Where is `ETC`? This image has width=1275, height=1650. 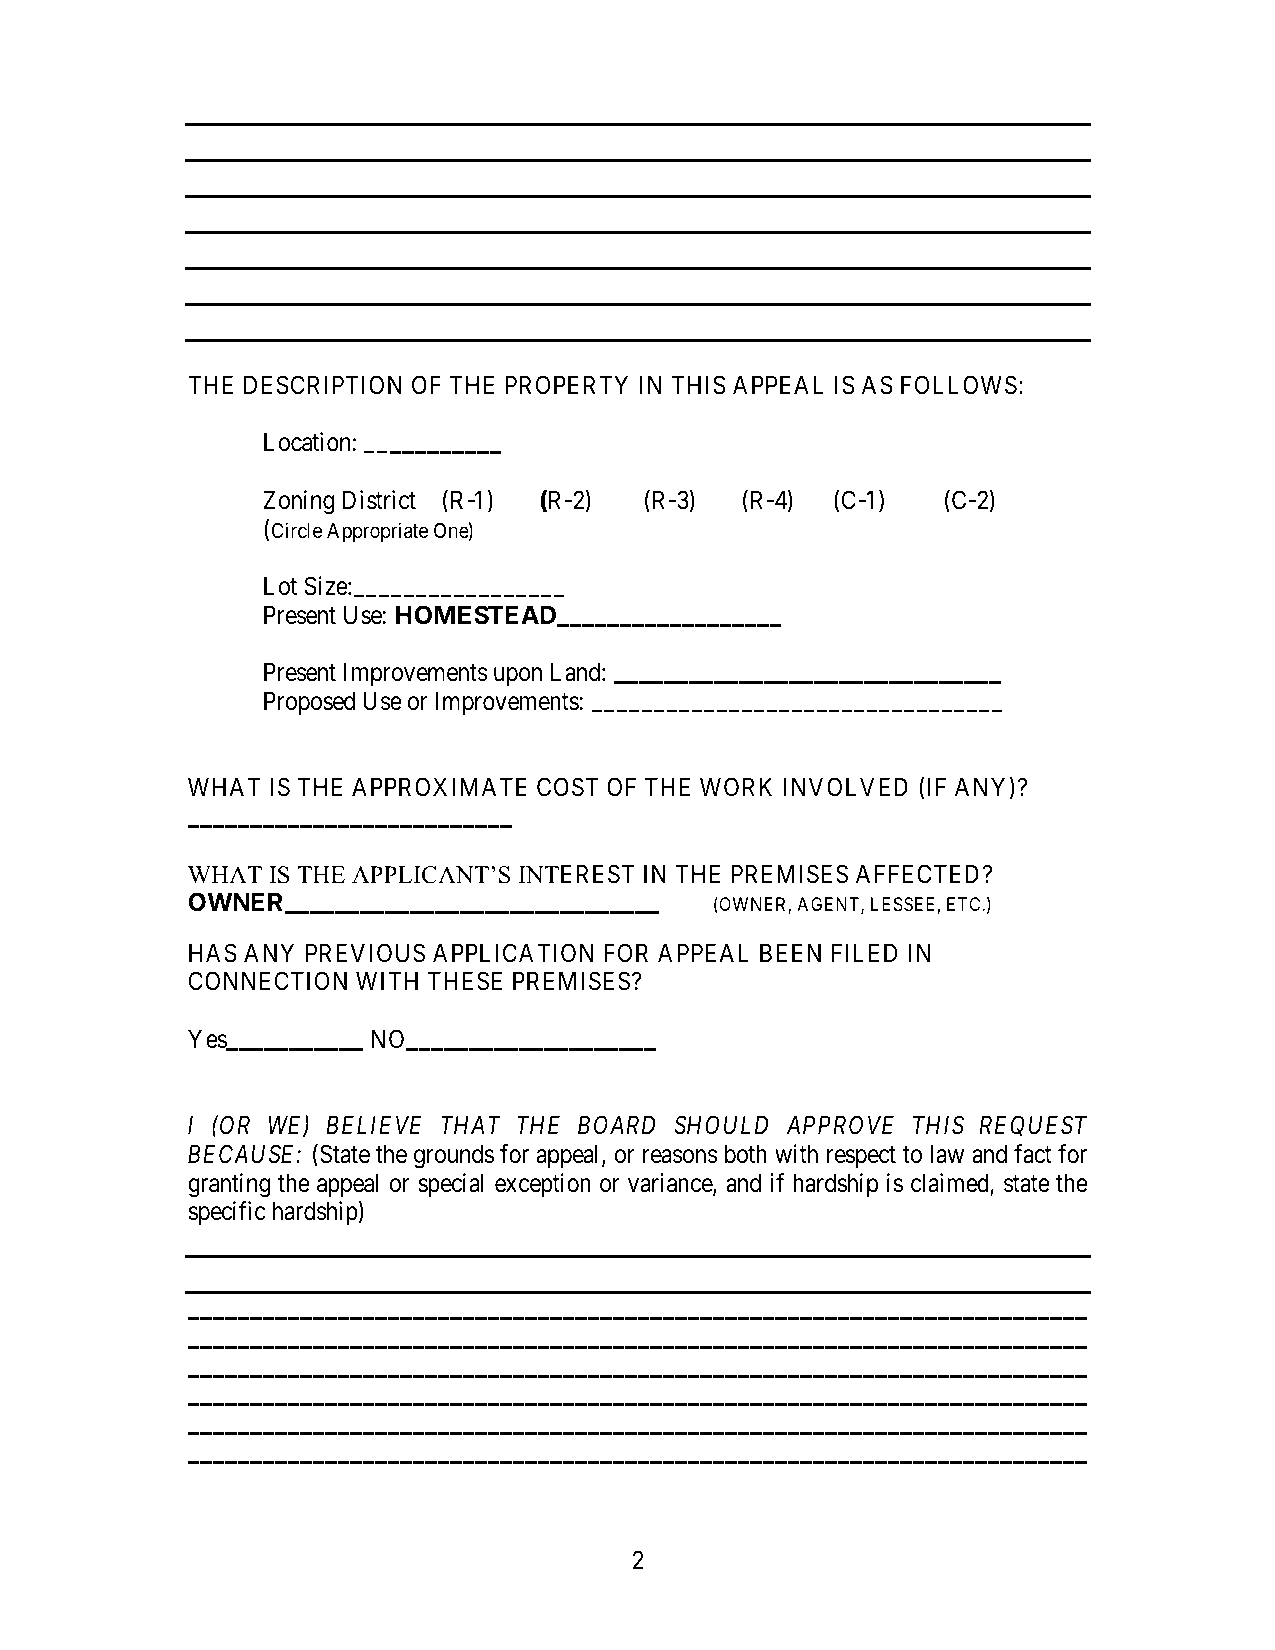
ETC is located at coordinates (965, 904).
